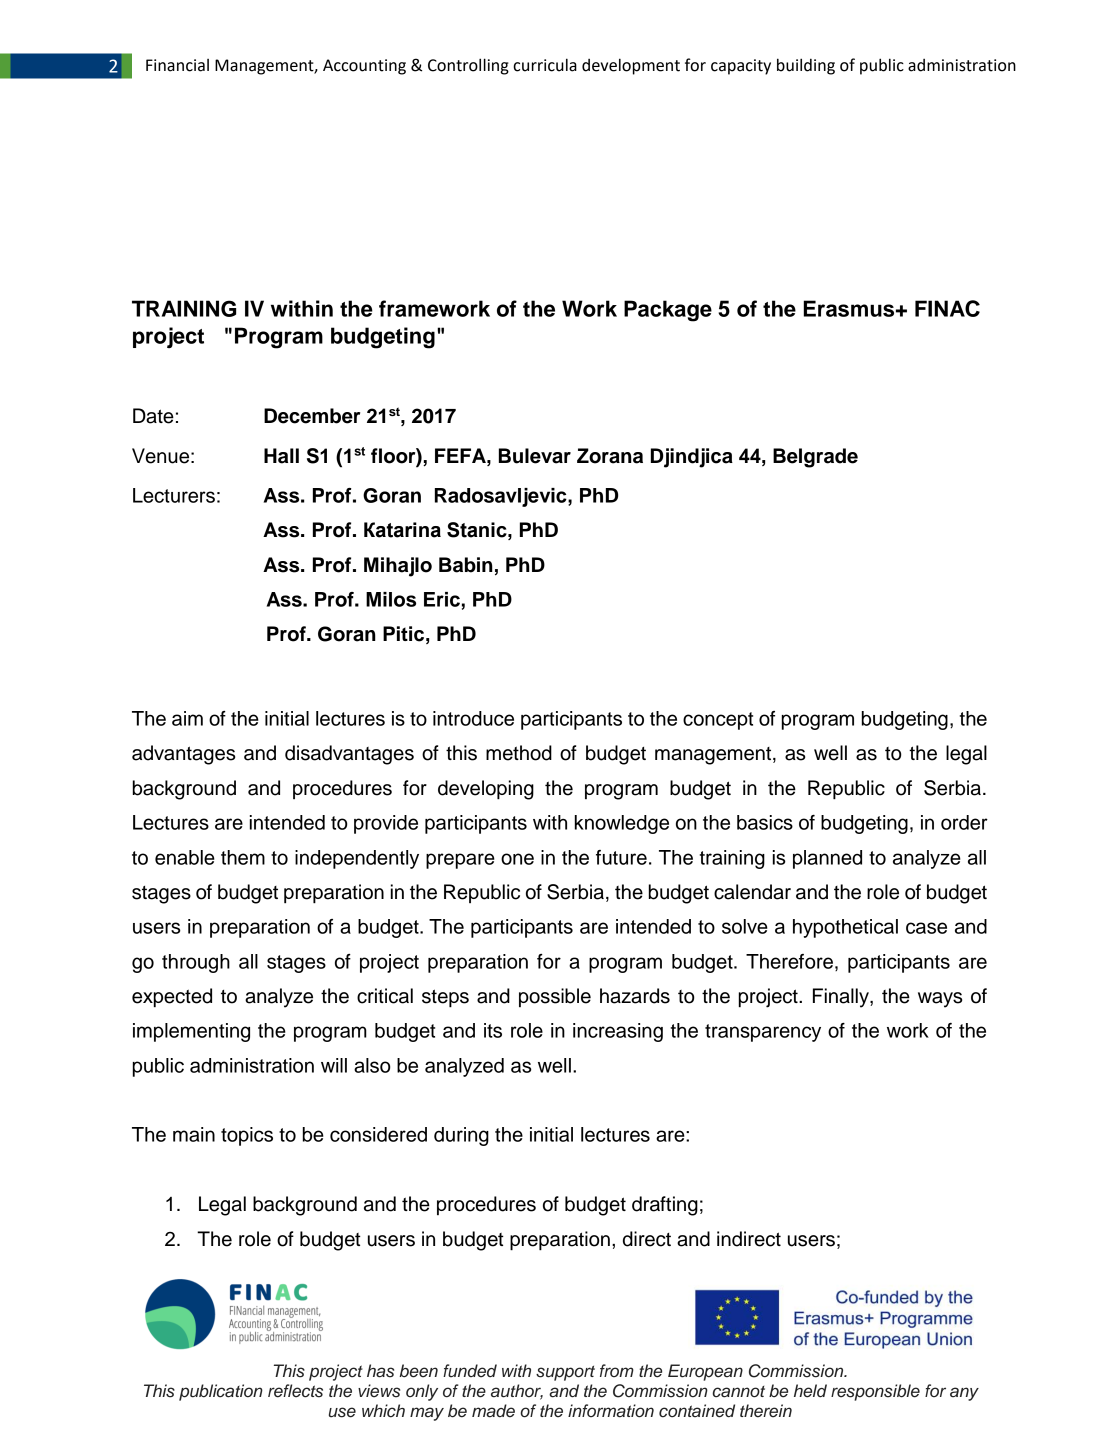  Describe the element at coordinates (875, 1392) in the screenshot. I see `responsible` at that location.
